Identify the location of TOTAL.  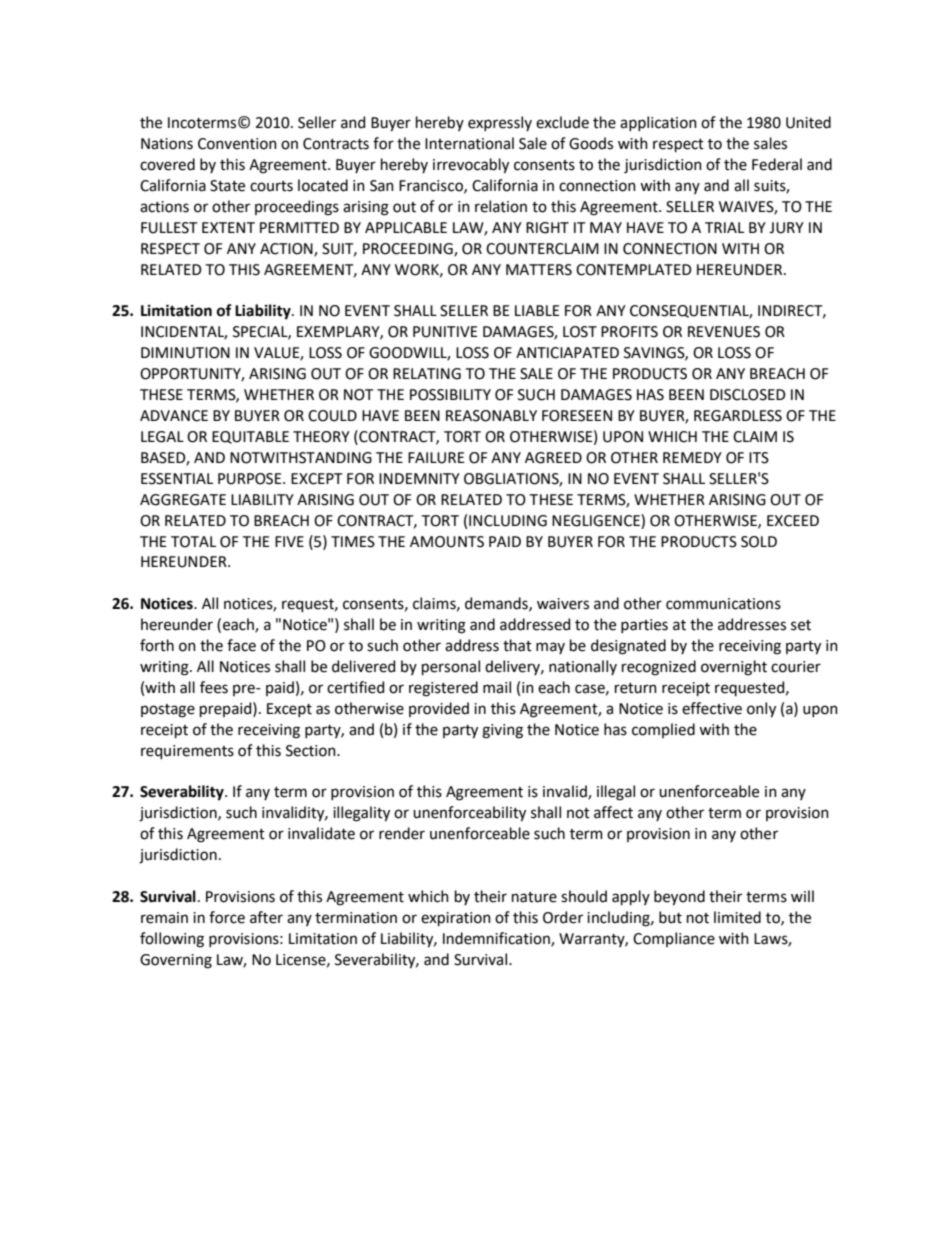
(193, 542).
